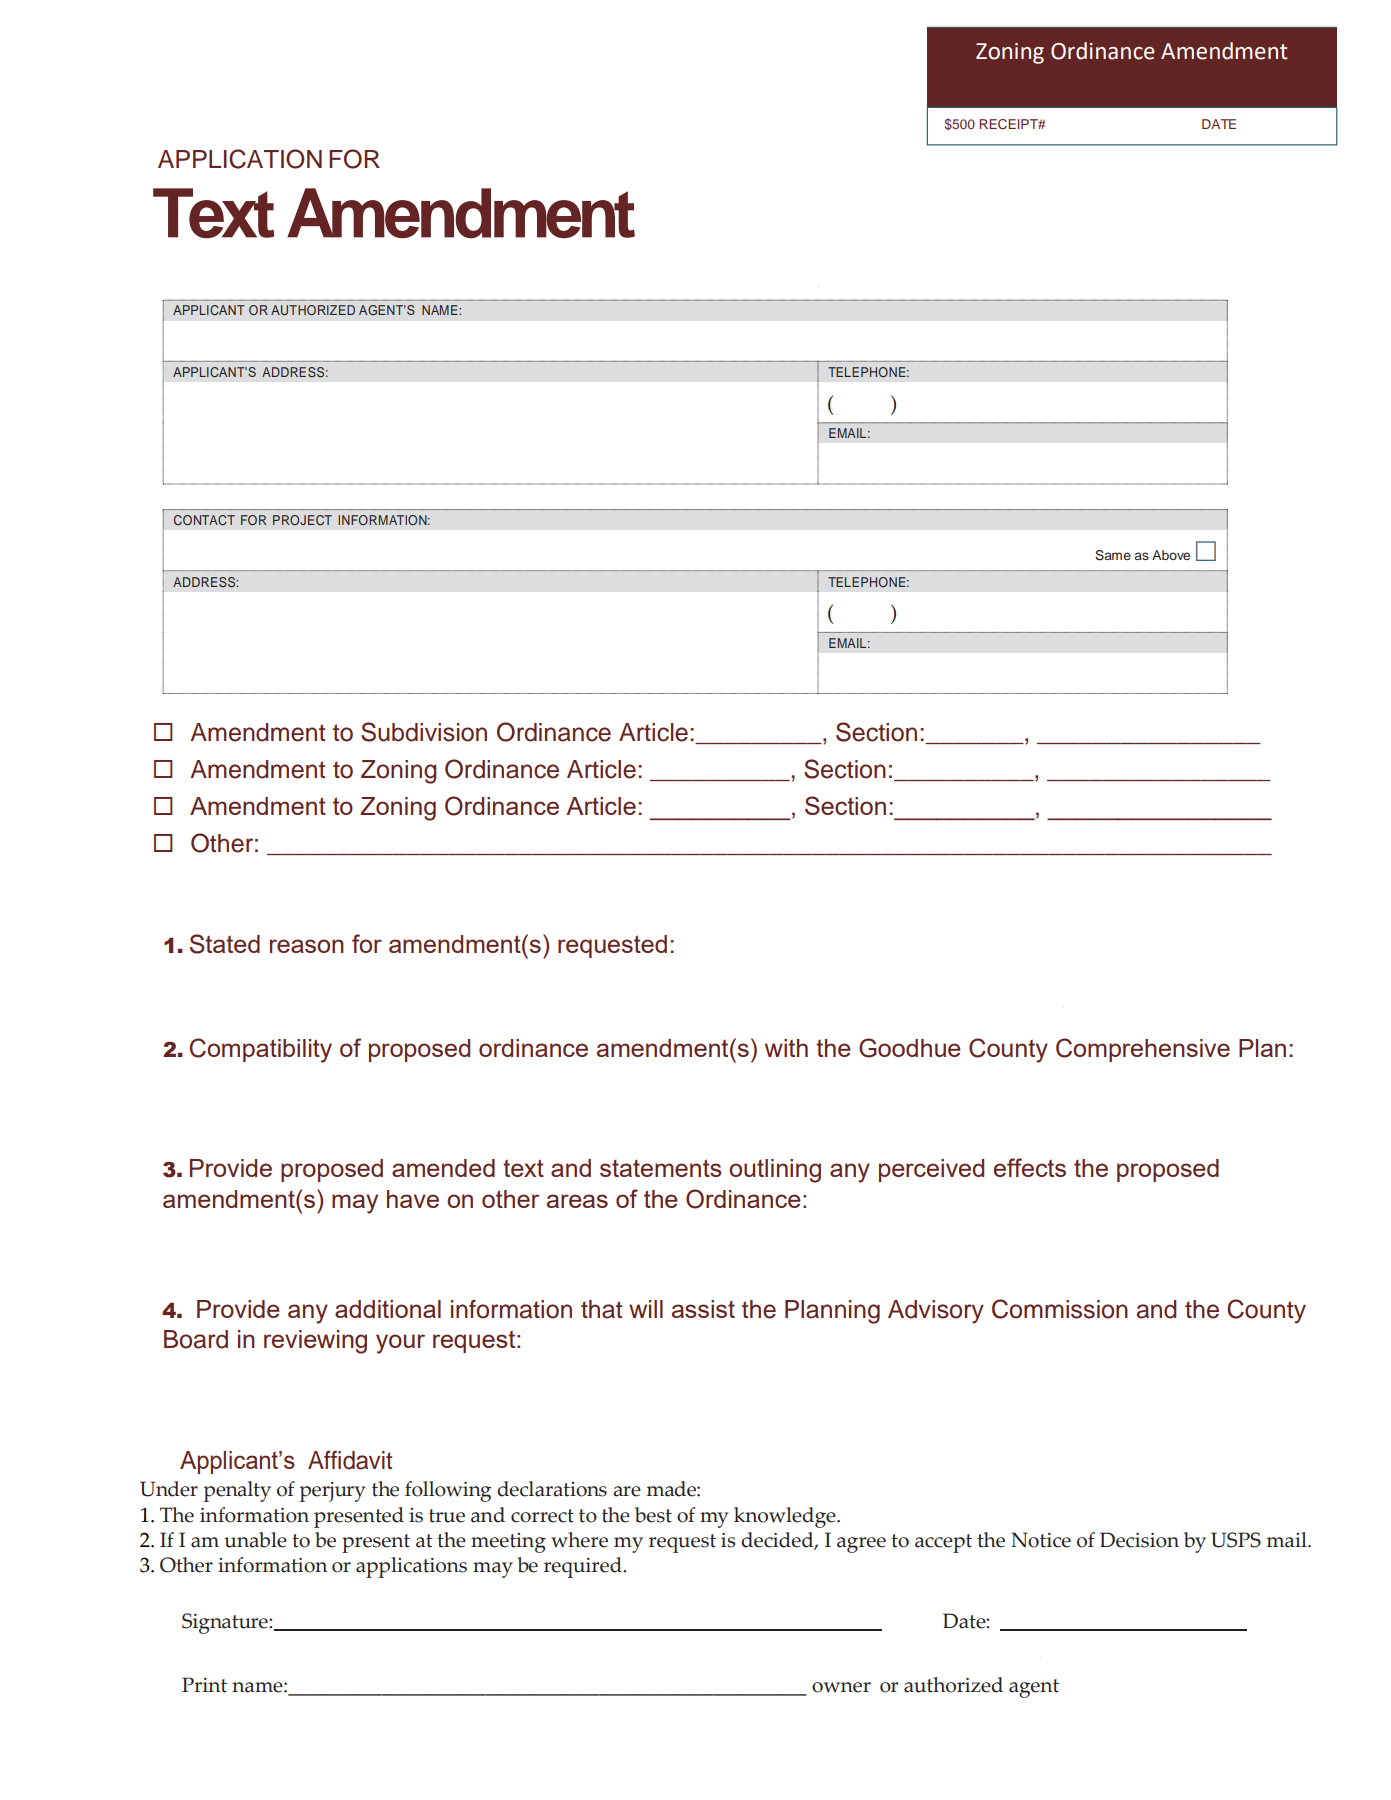 The image size is (1391, 1800). What do you see at coordinates (1060, 1309) in the screenshot?
I see `Commission` at bounding box center [1060, 1309].
